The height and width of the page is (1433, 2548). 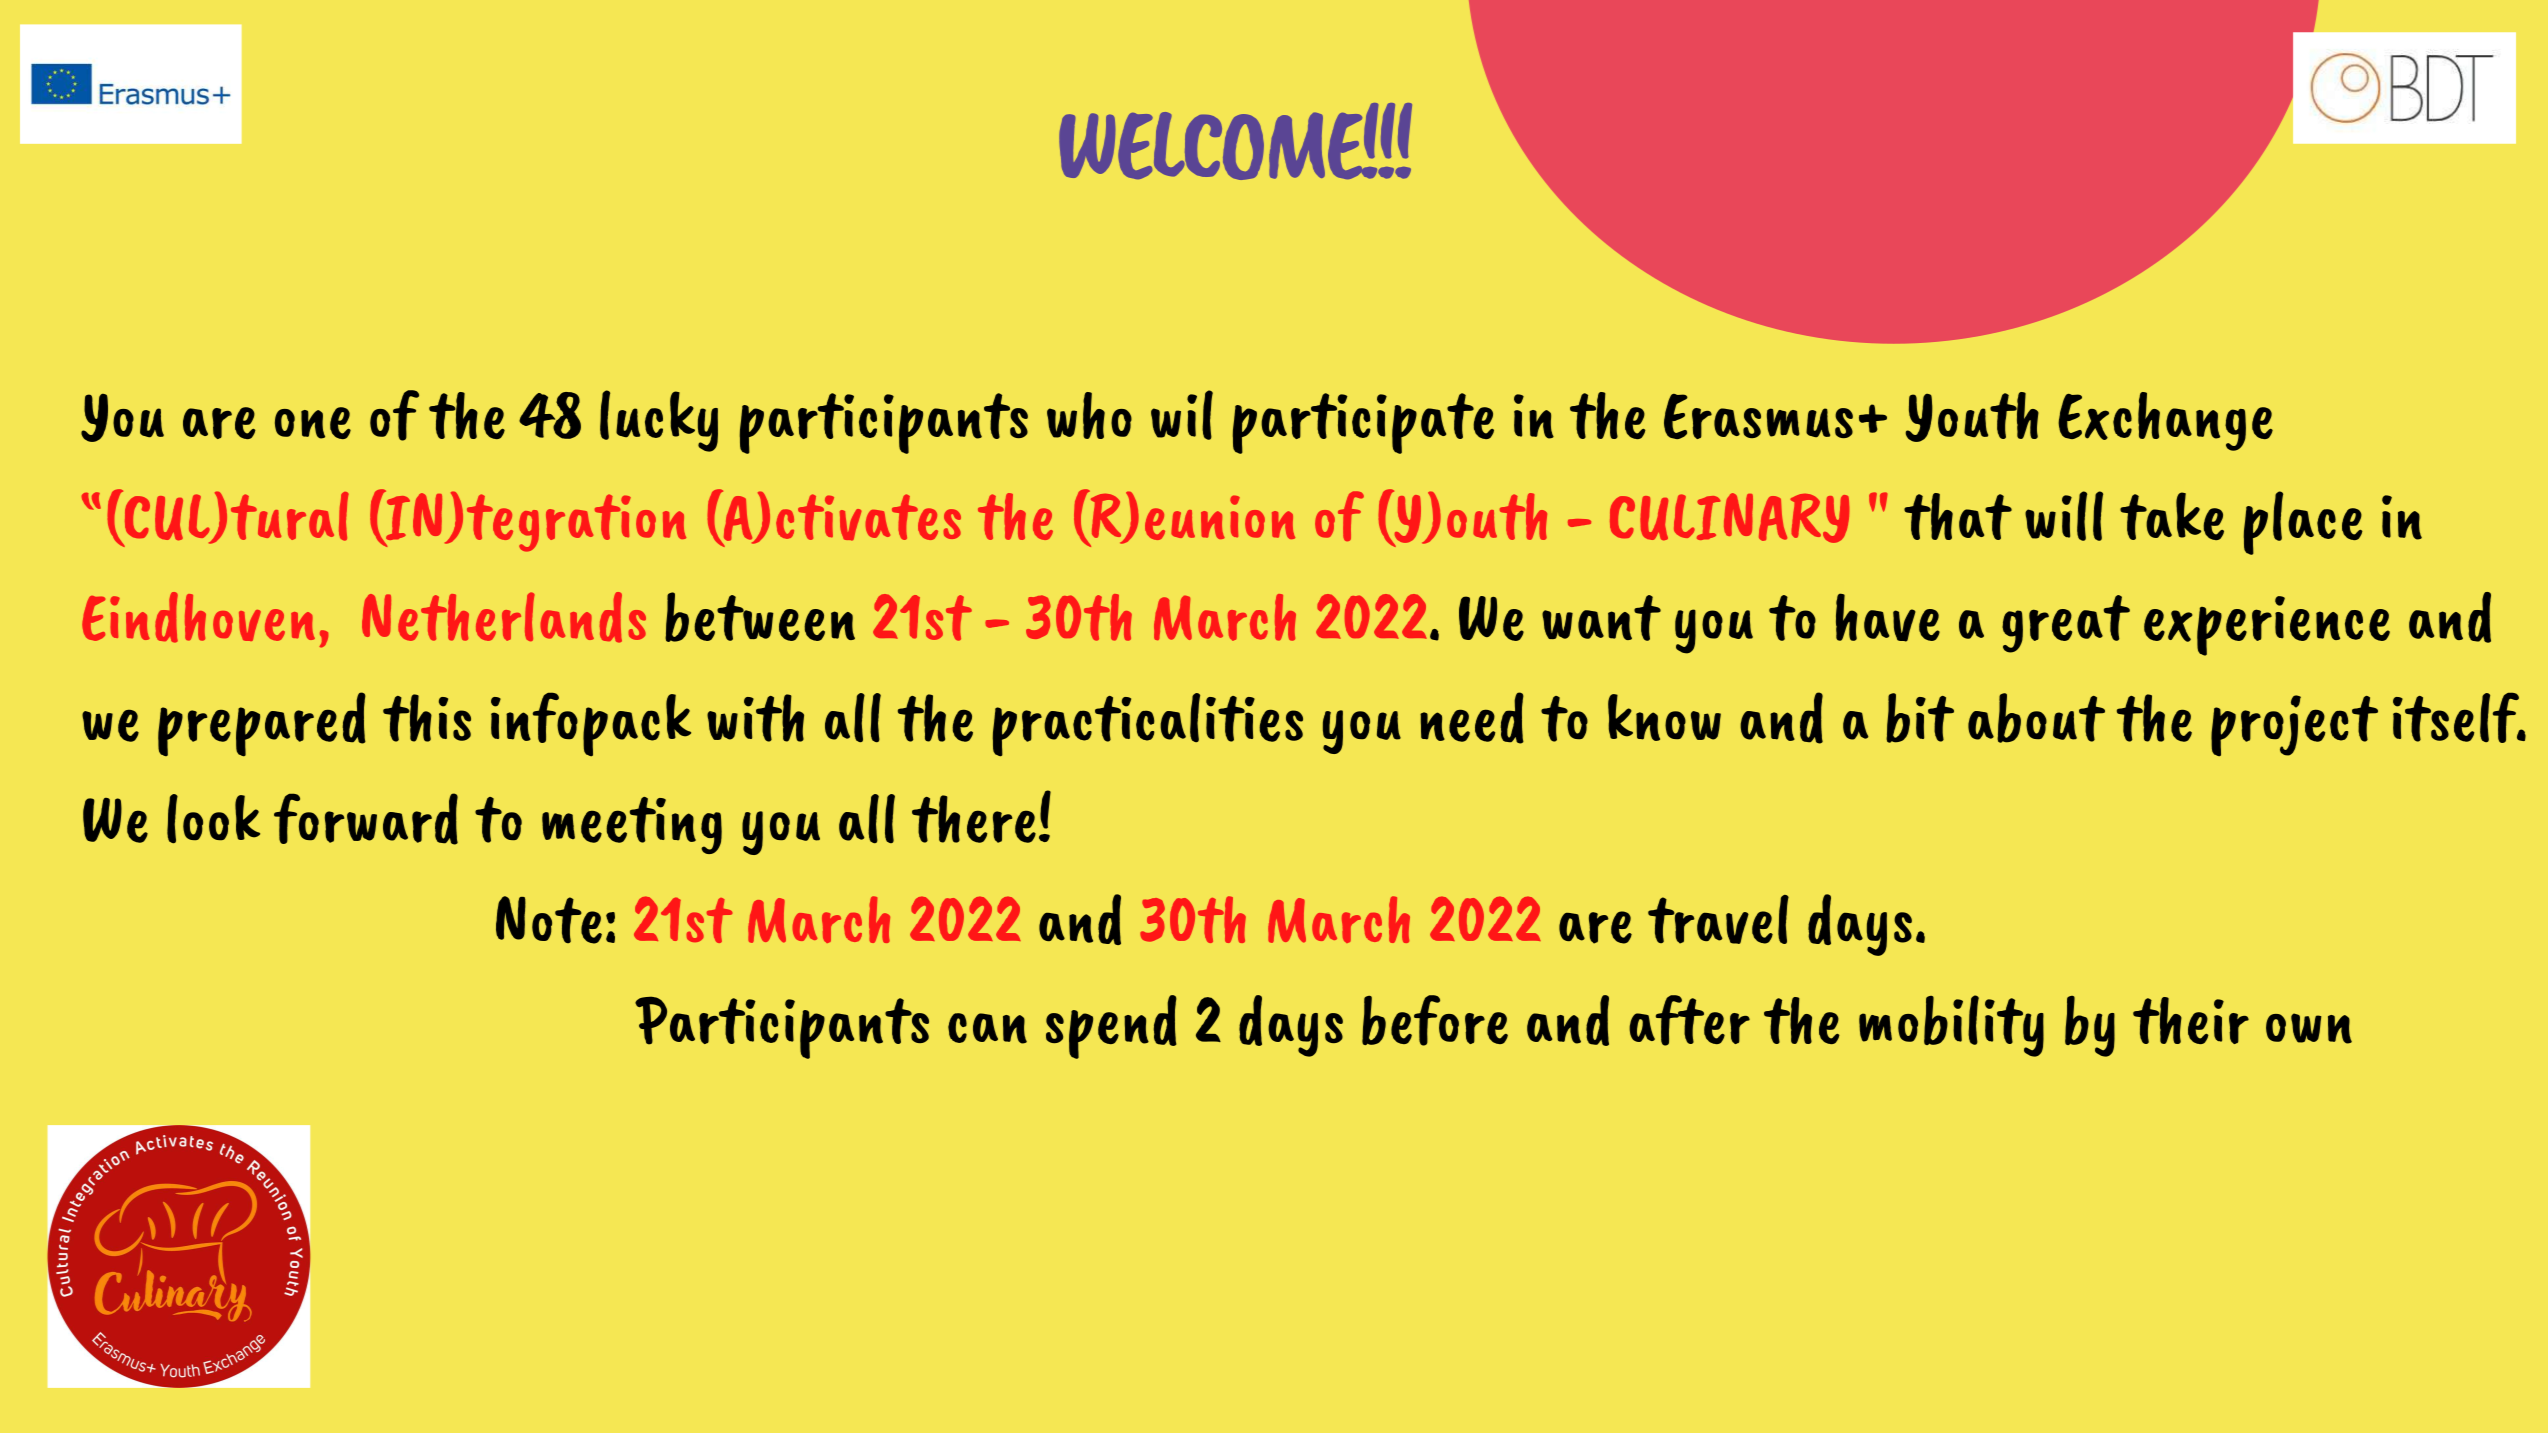 What do you see at coordinates (313, 423) in the page?
I see `one` at bounding box center [313, 423].
